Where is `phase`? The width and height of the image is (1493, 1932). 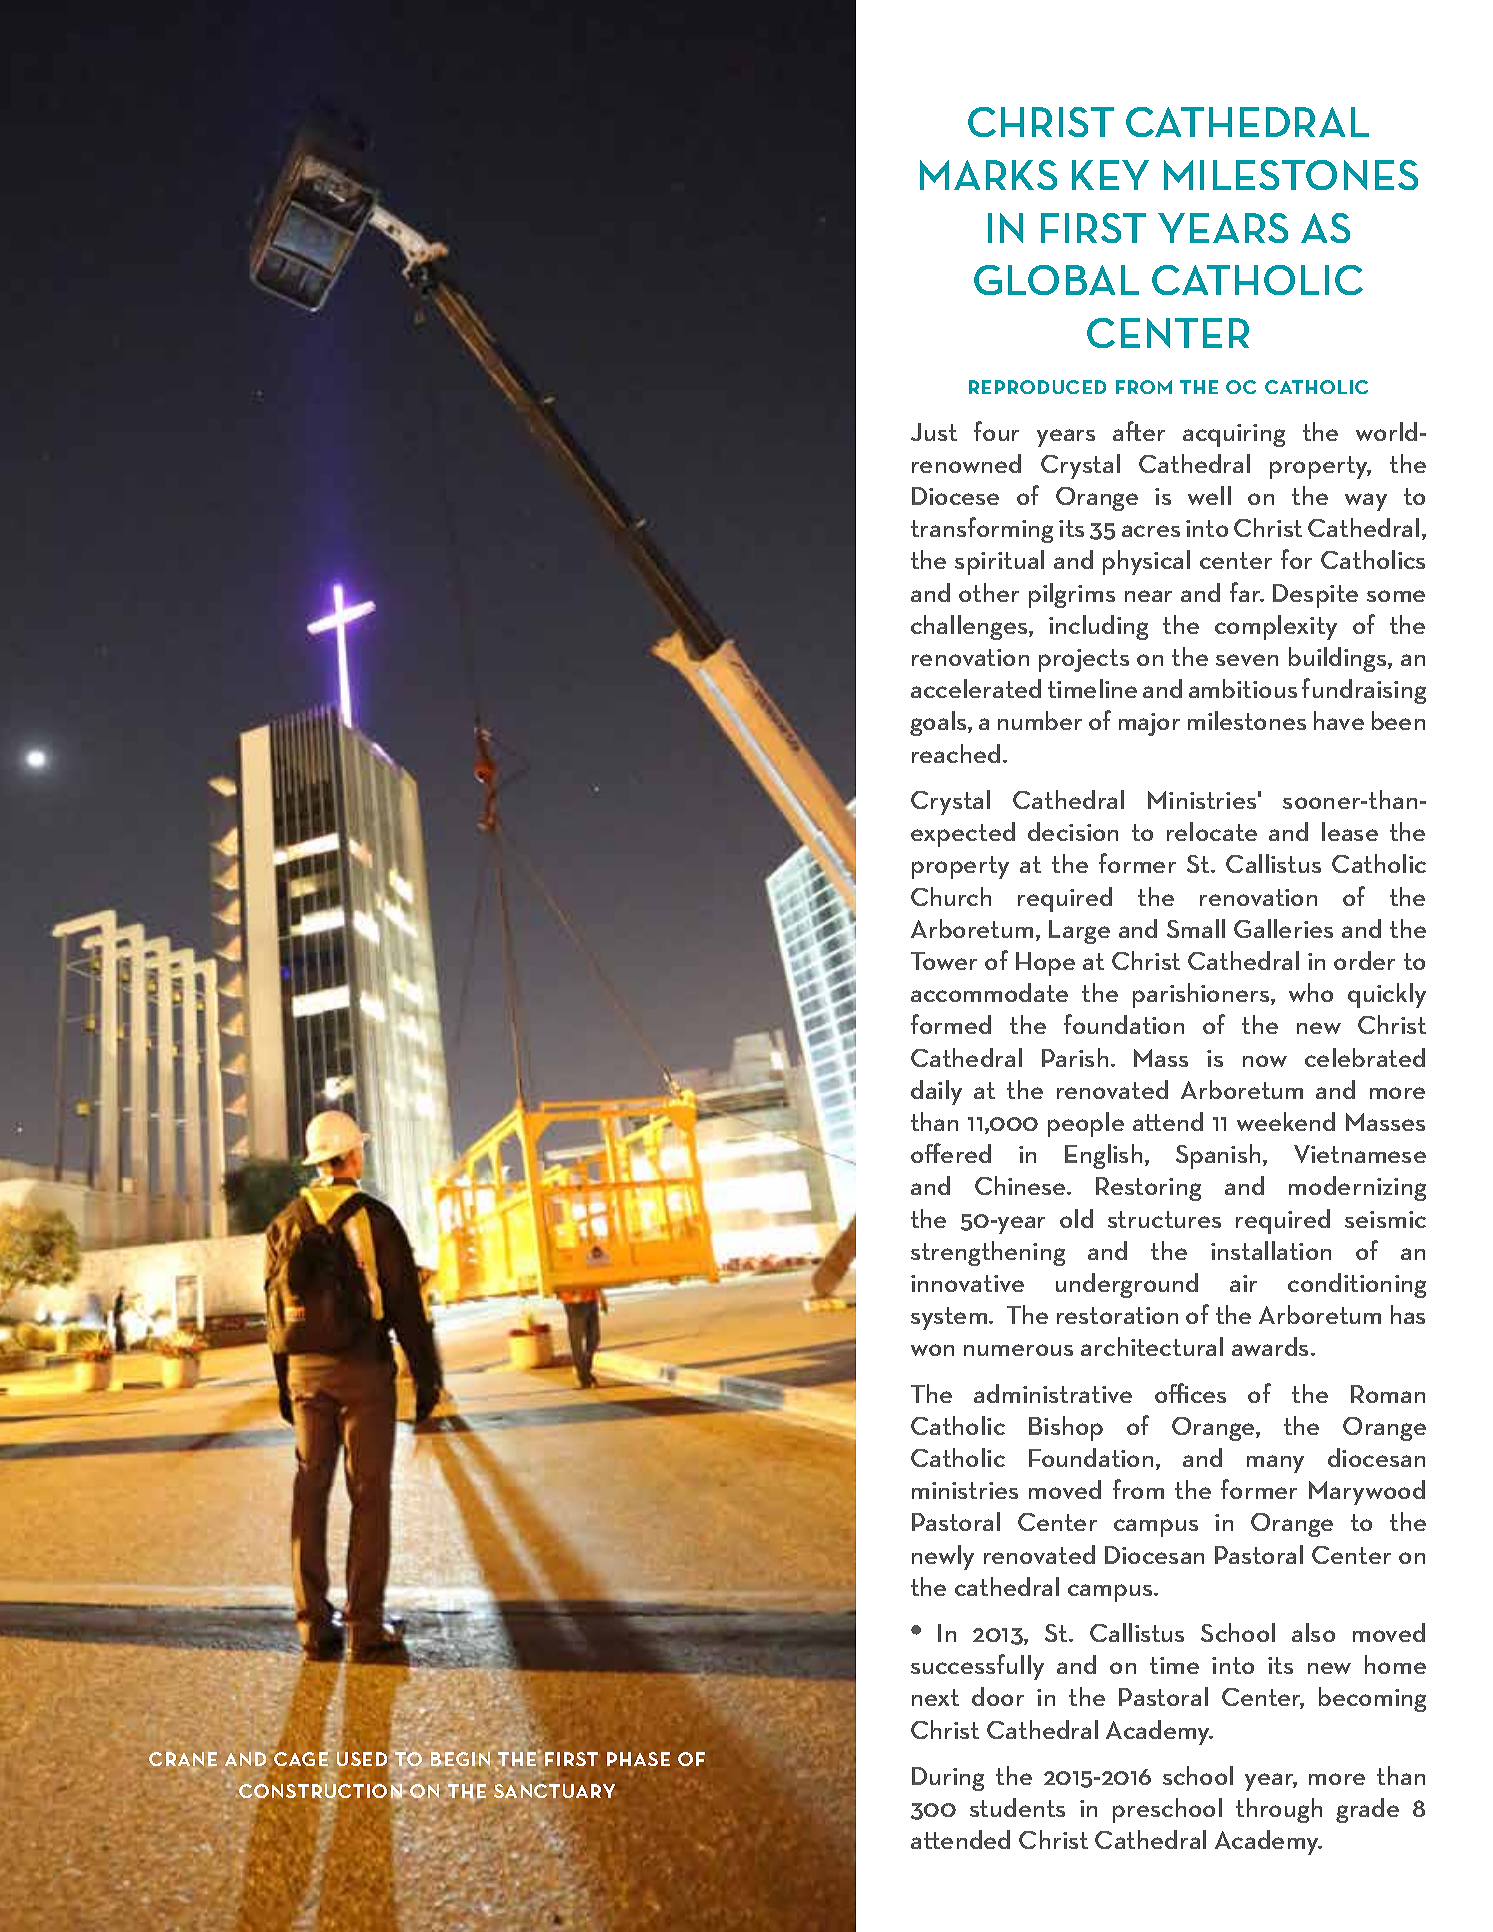
phase is located at coordinates (638, 1759).
